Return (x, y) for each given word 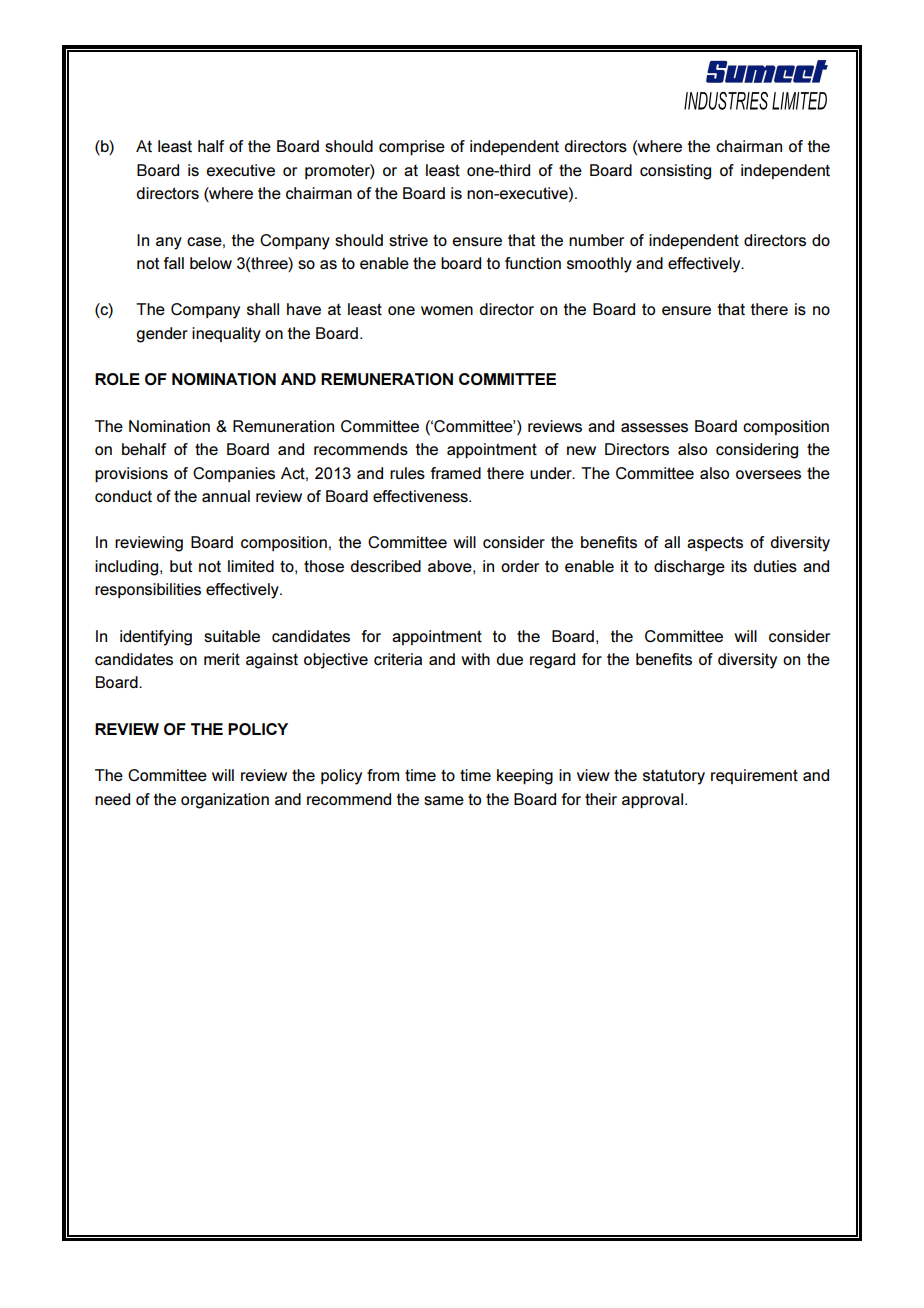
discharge (689, 568)
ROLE (117, 379)
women (447, 310)
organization (225, 801)
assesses (654, 428)
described (385, 566)
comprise (412, 147)
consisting (675, 172)
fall (174, 263)
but (181, 566)
